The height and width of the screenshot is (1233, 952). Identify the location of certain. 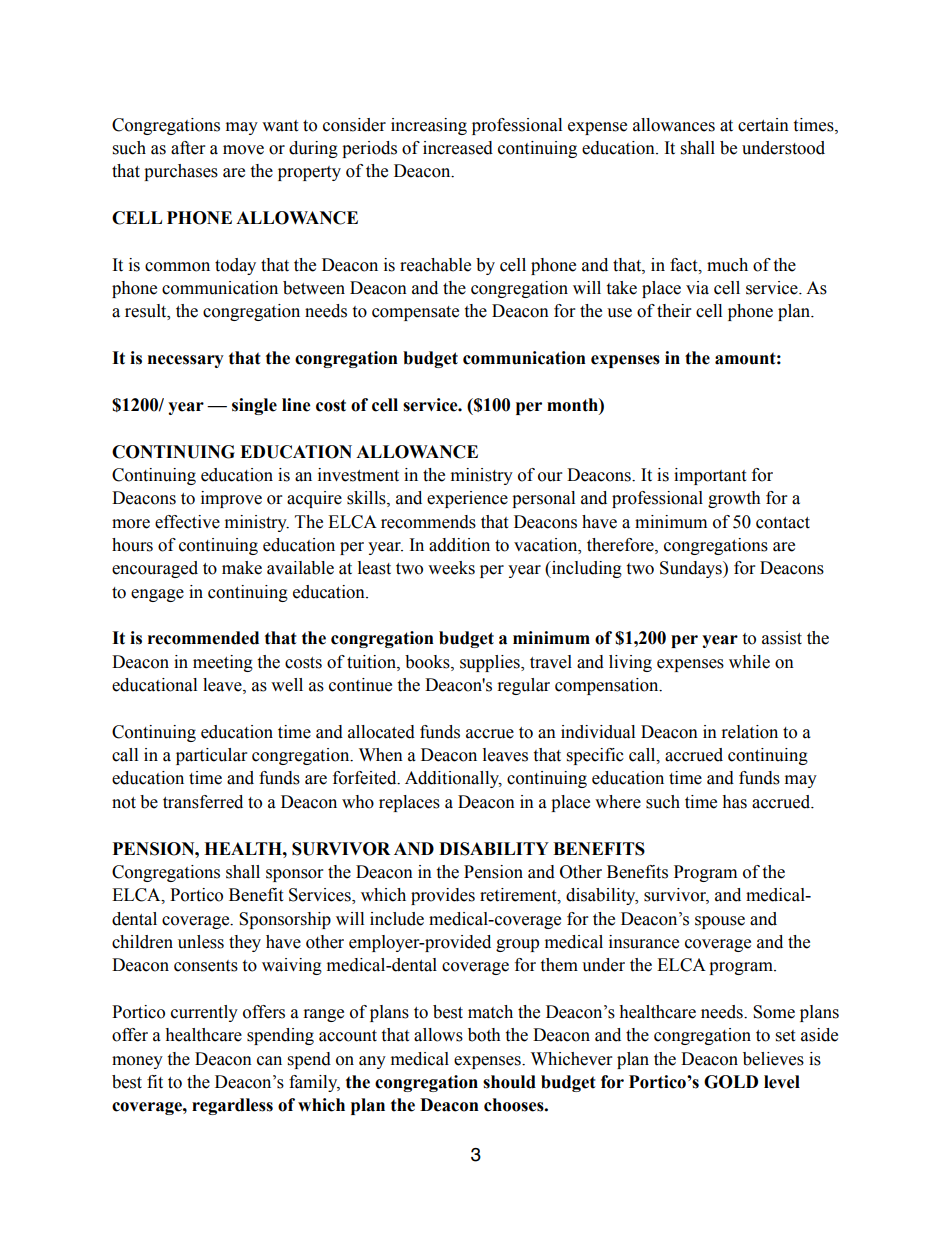
(763, 125).
